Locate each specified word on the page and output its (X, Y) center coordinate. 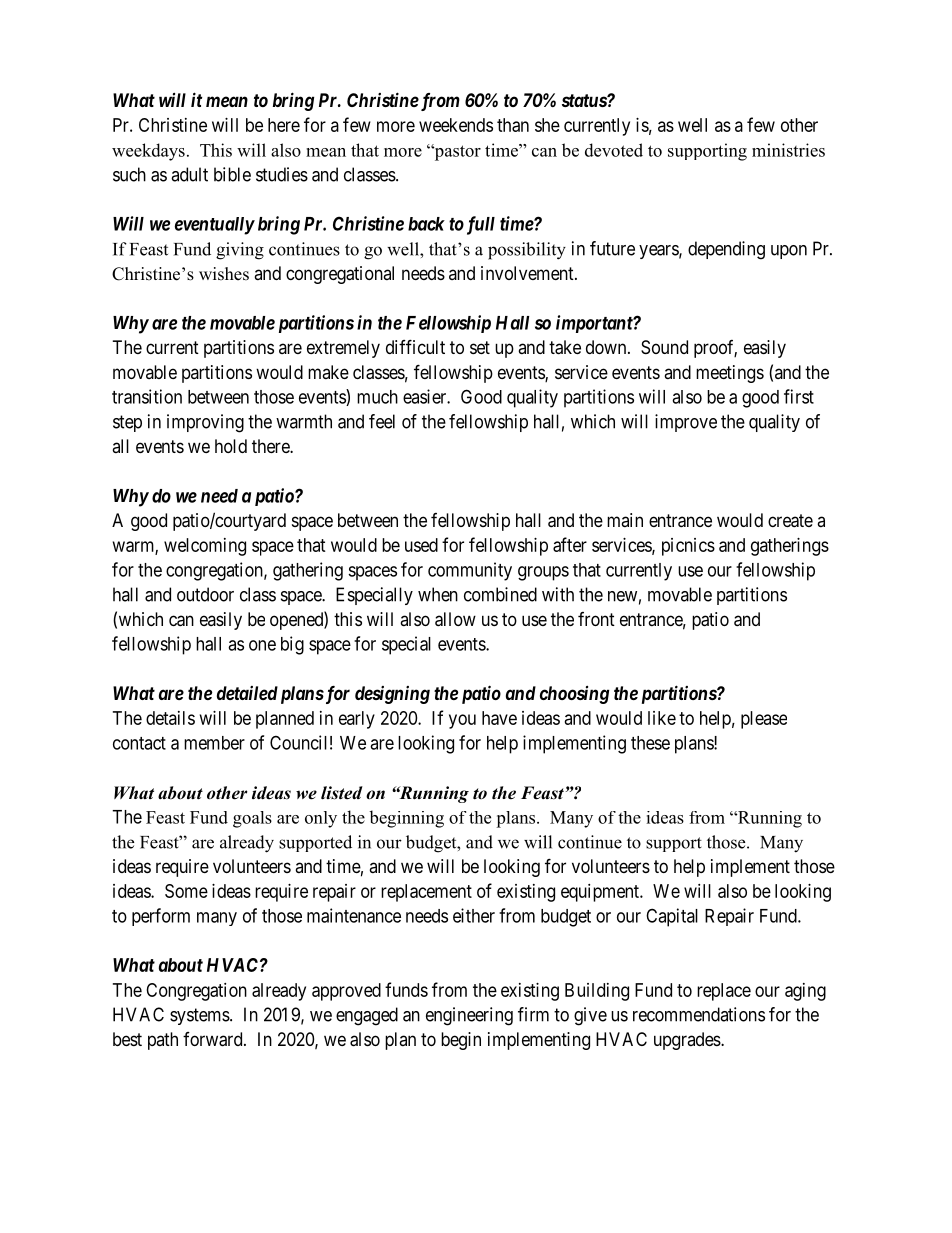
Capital (672, 917)
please (764, 720)
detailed (247, 693)
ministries (788, 150)
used (421, 545)
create (790, 521)
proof (715, 349)
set (480, 347)
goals (252, 819)
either (474, 915)
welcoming (205, 547)
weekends (456, 125)
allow (455, 619)
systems (200, 1016)
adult (189, 174)
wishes (224, 274)
